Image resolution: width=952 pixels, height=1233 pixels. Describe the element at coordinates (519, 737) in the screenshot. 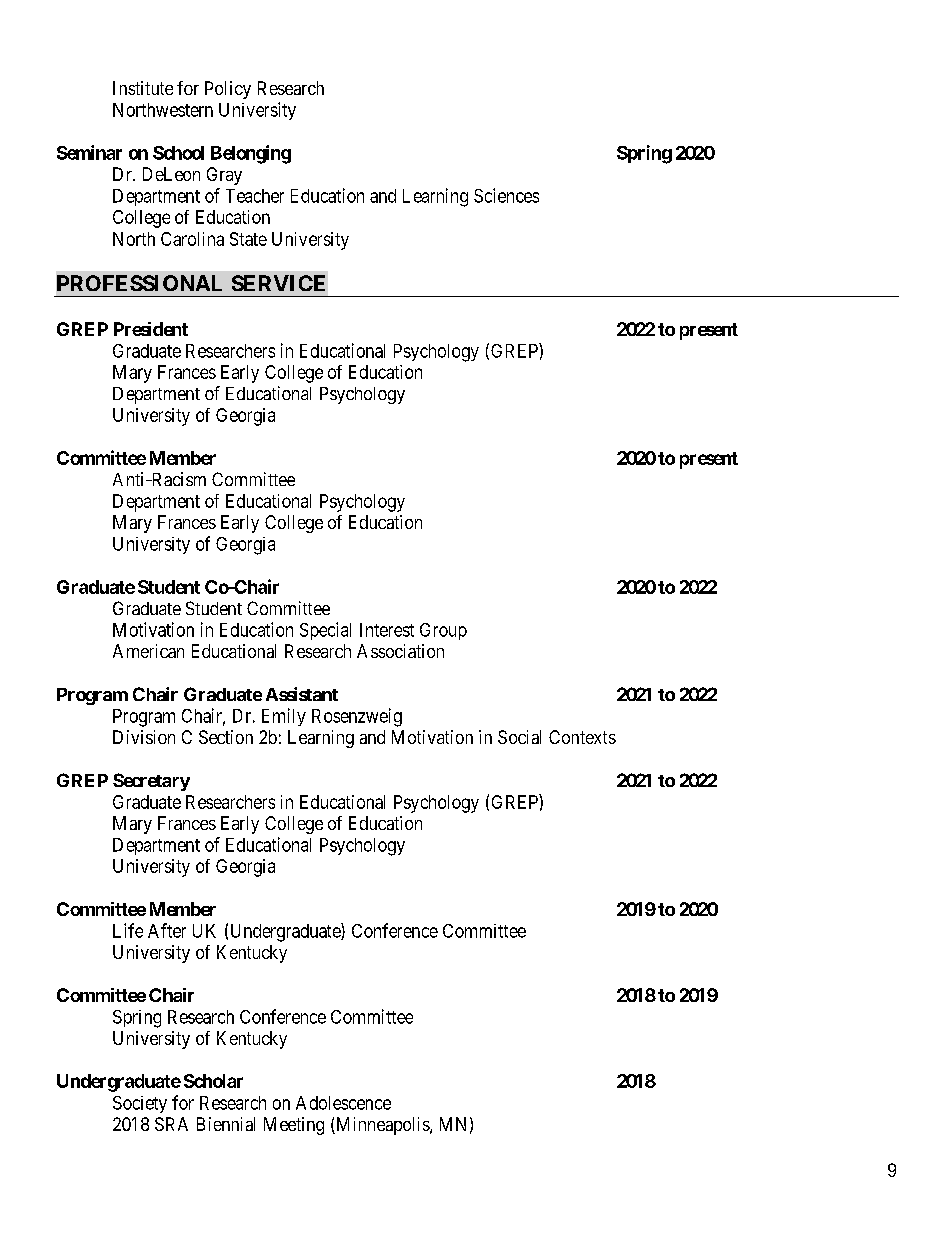

I see `Social` at that location.
